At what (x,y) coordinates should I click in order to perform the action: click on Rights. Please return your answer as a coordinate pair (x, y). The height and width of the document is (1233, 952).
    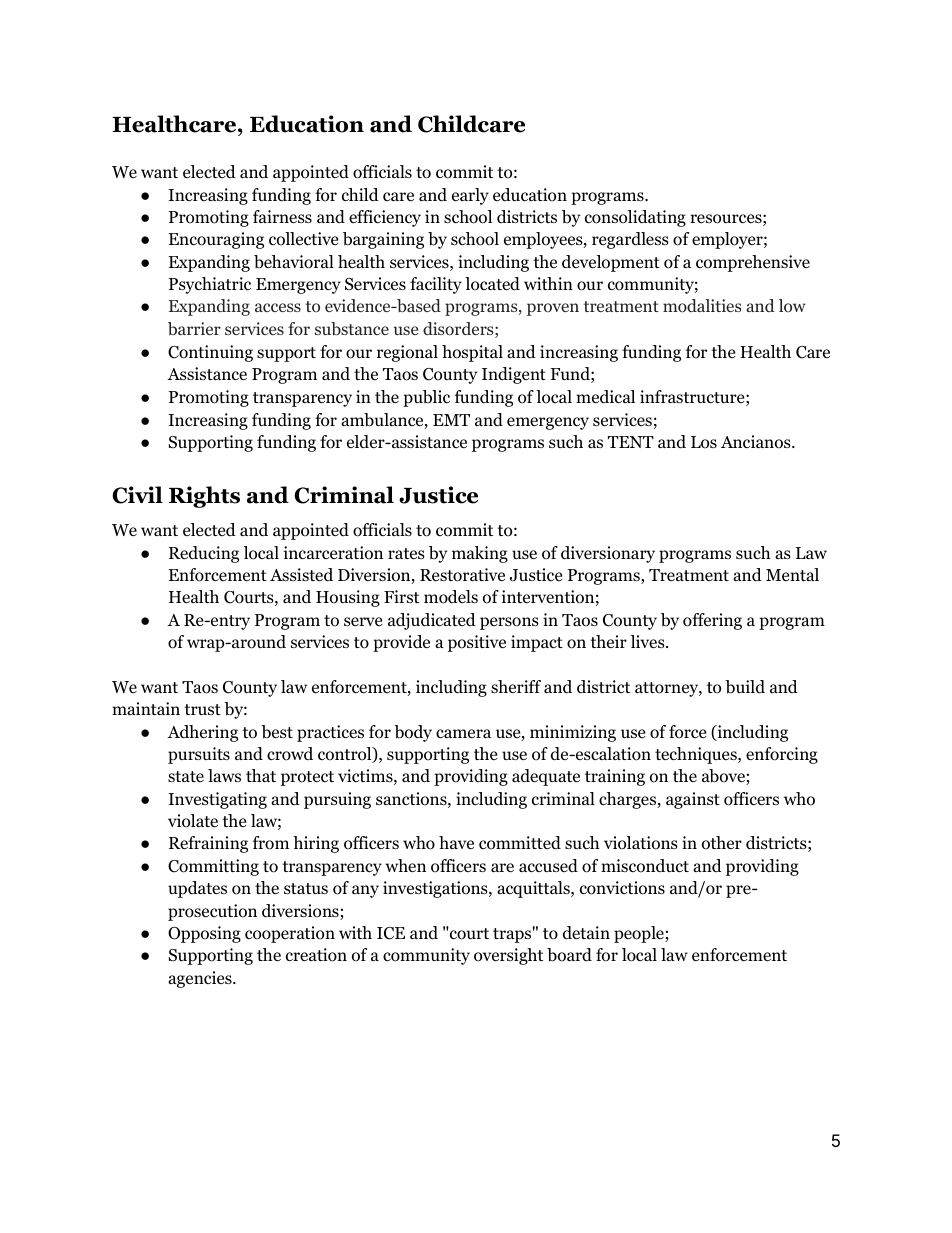
    Looking at the image, I should click on (204, 497).
